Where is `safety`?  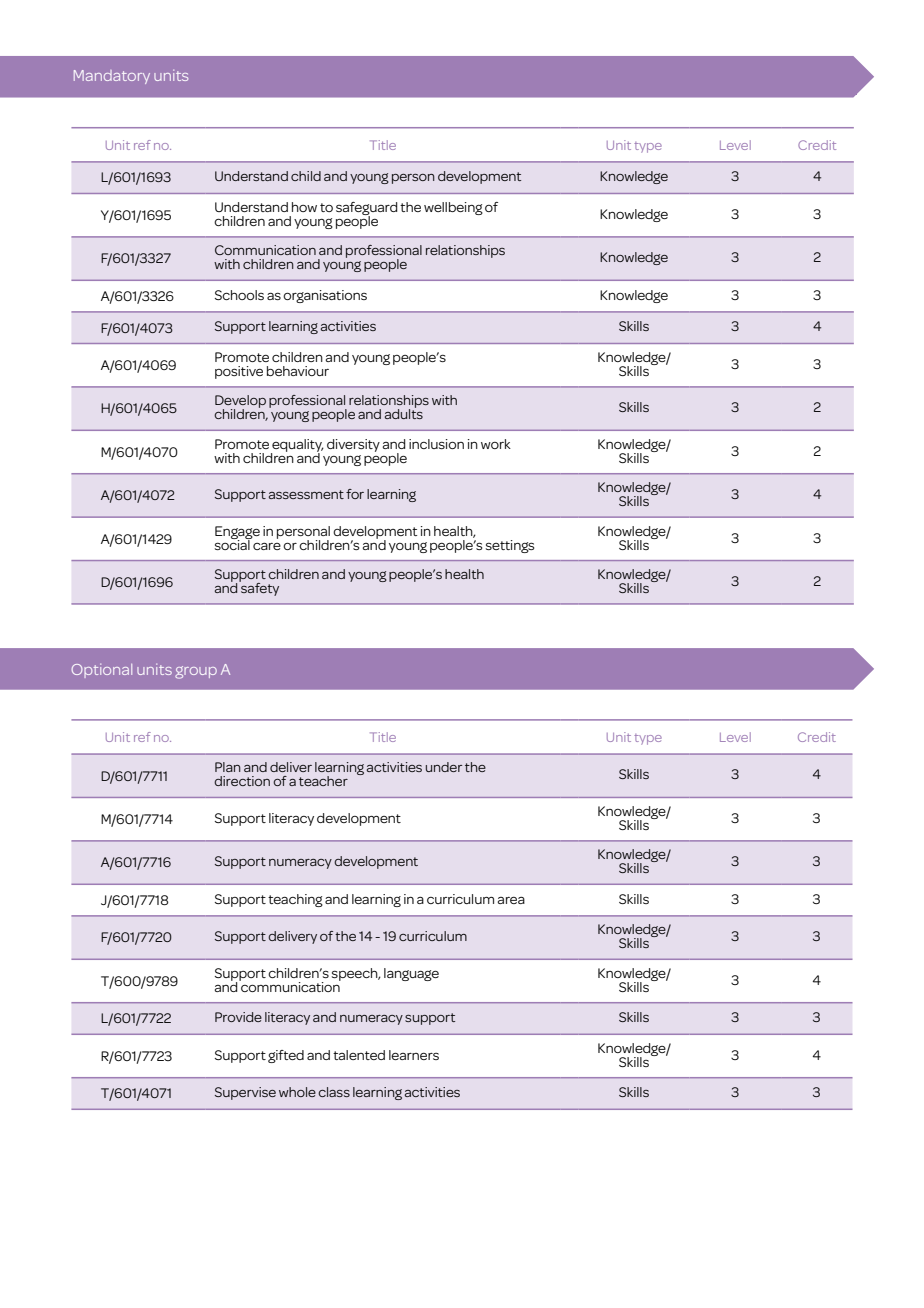 safety is located at coordinates (259, 588).
